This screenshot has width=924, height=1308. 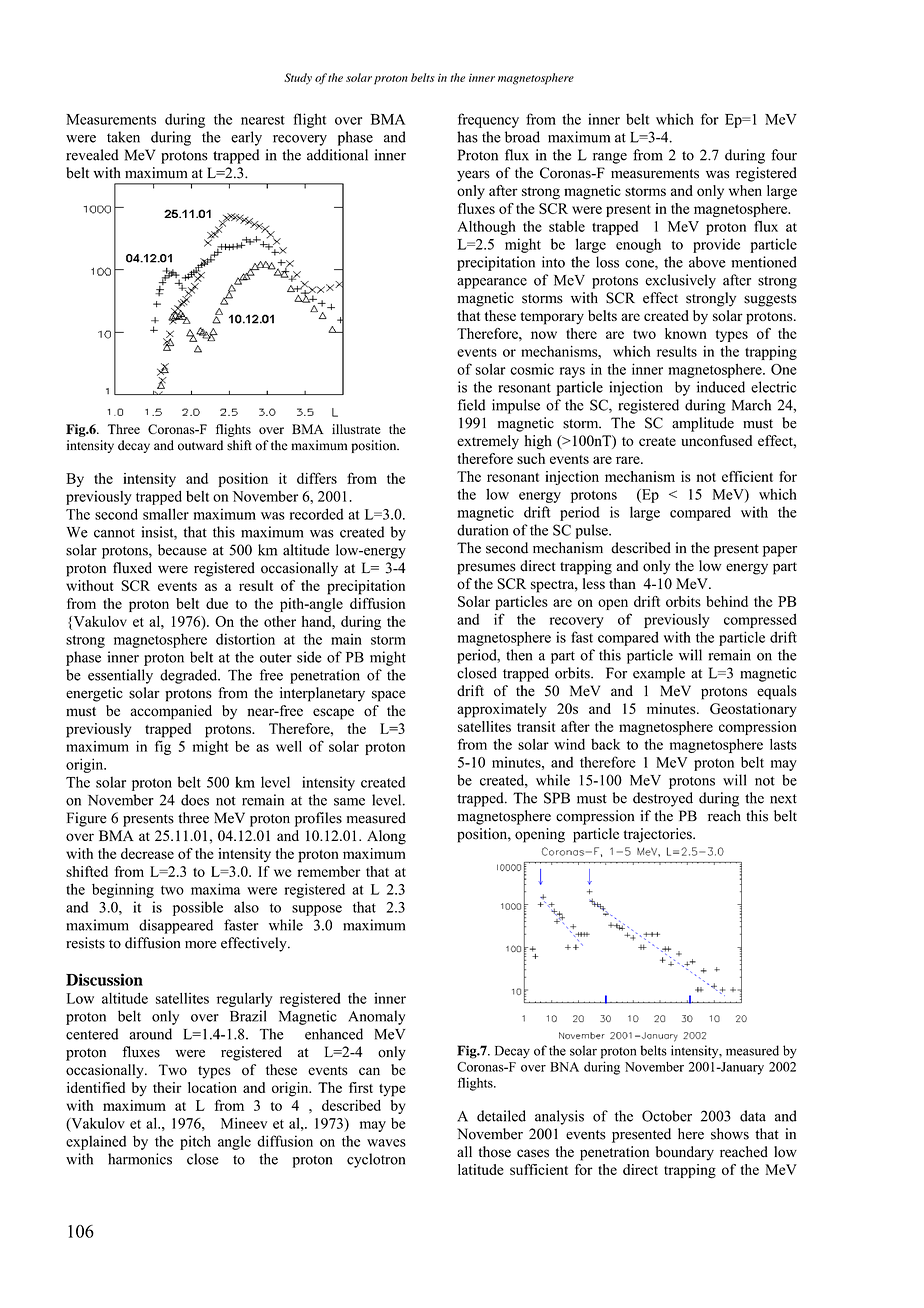 I want to click on accompanied, so click(x=171, y=712).
